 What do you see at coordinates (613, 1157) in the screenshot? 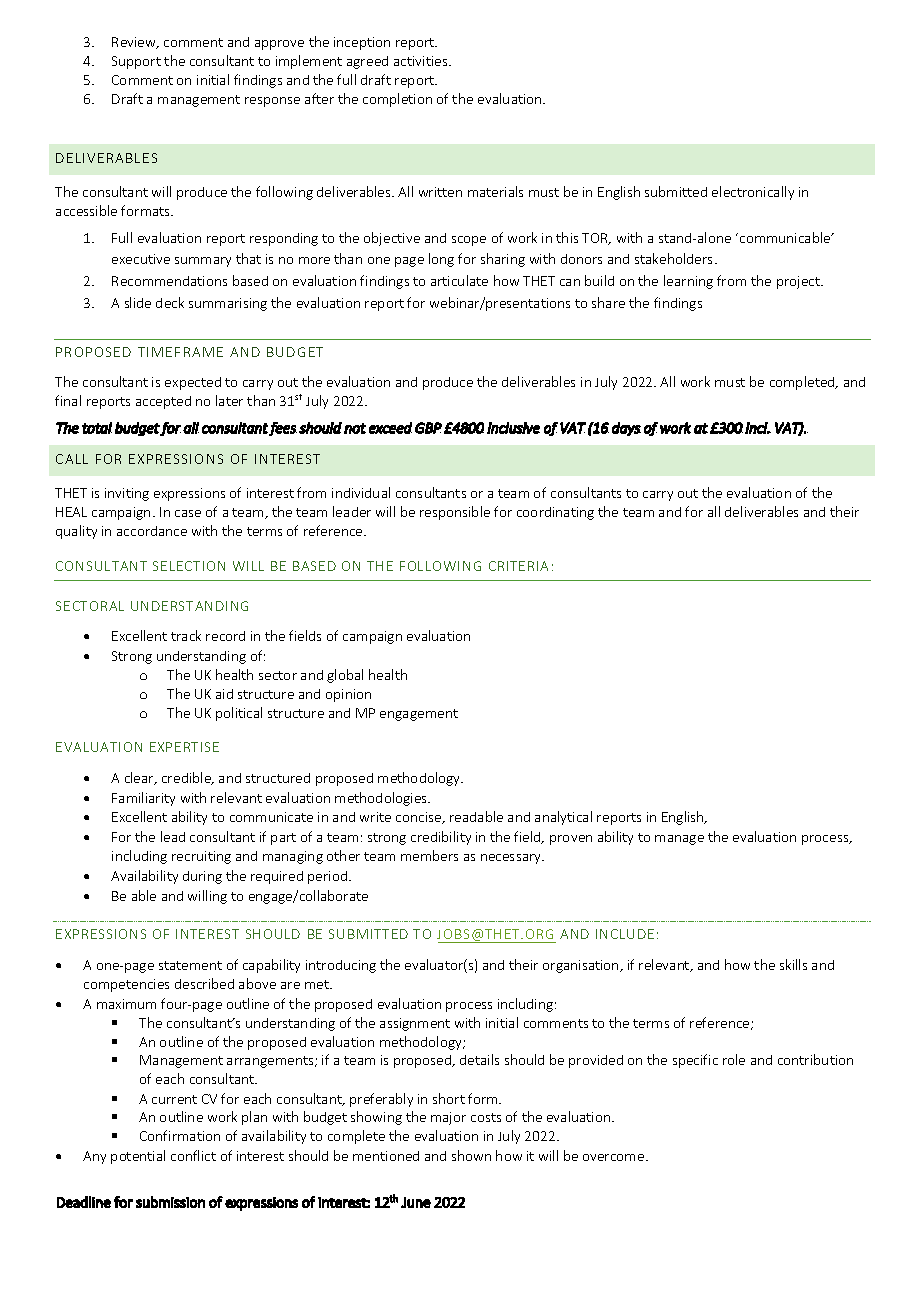
I see `overcome` at bounding box center [613, 1157].
